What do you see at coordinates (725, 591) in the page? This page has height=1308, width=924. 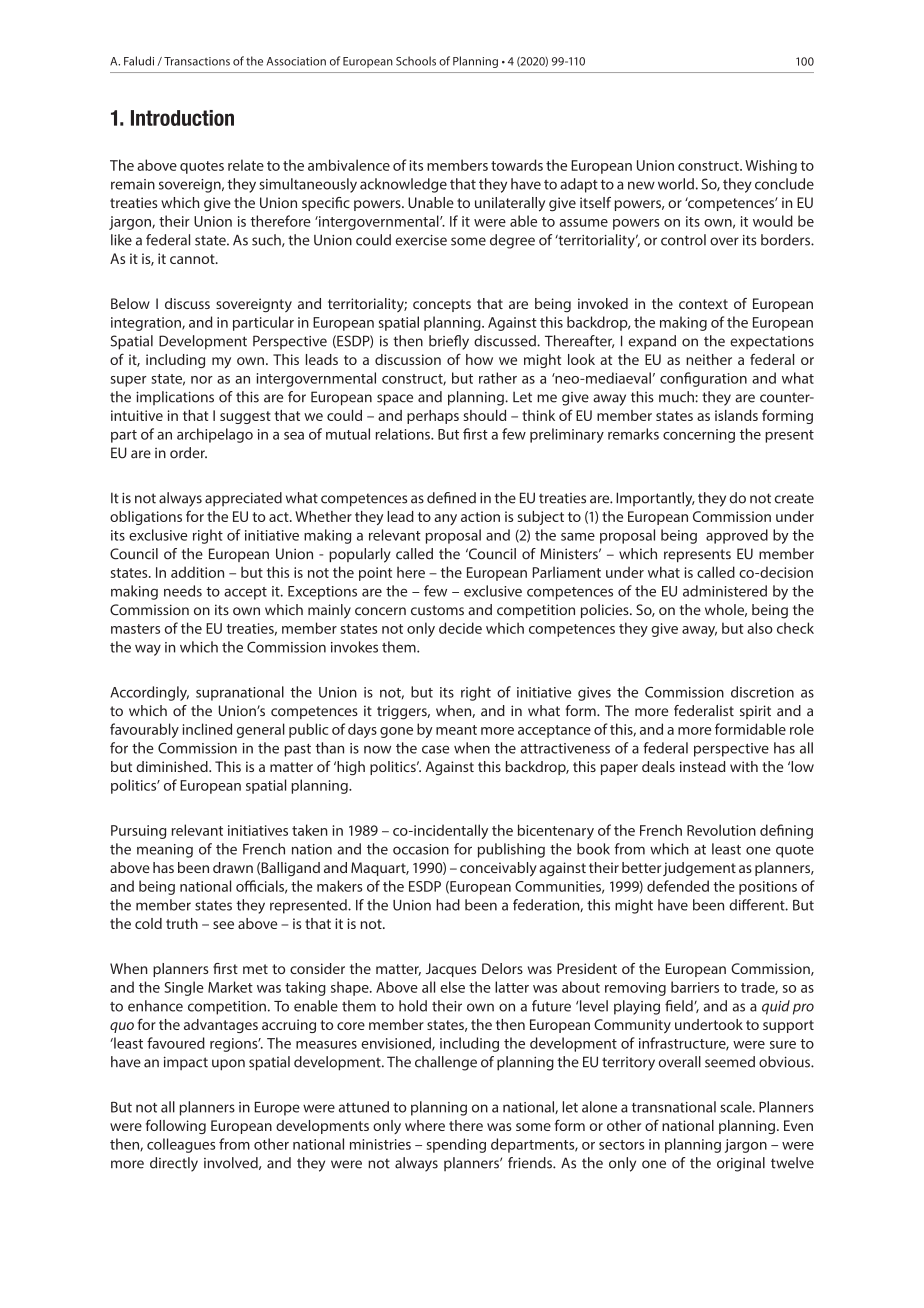 I see `administered` at bounding box center [725, 591].
